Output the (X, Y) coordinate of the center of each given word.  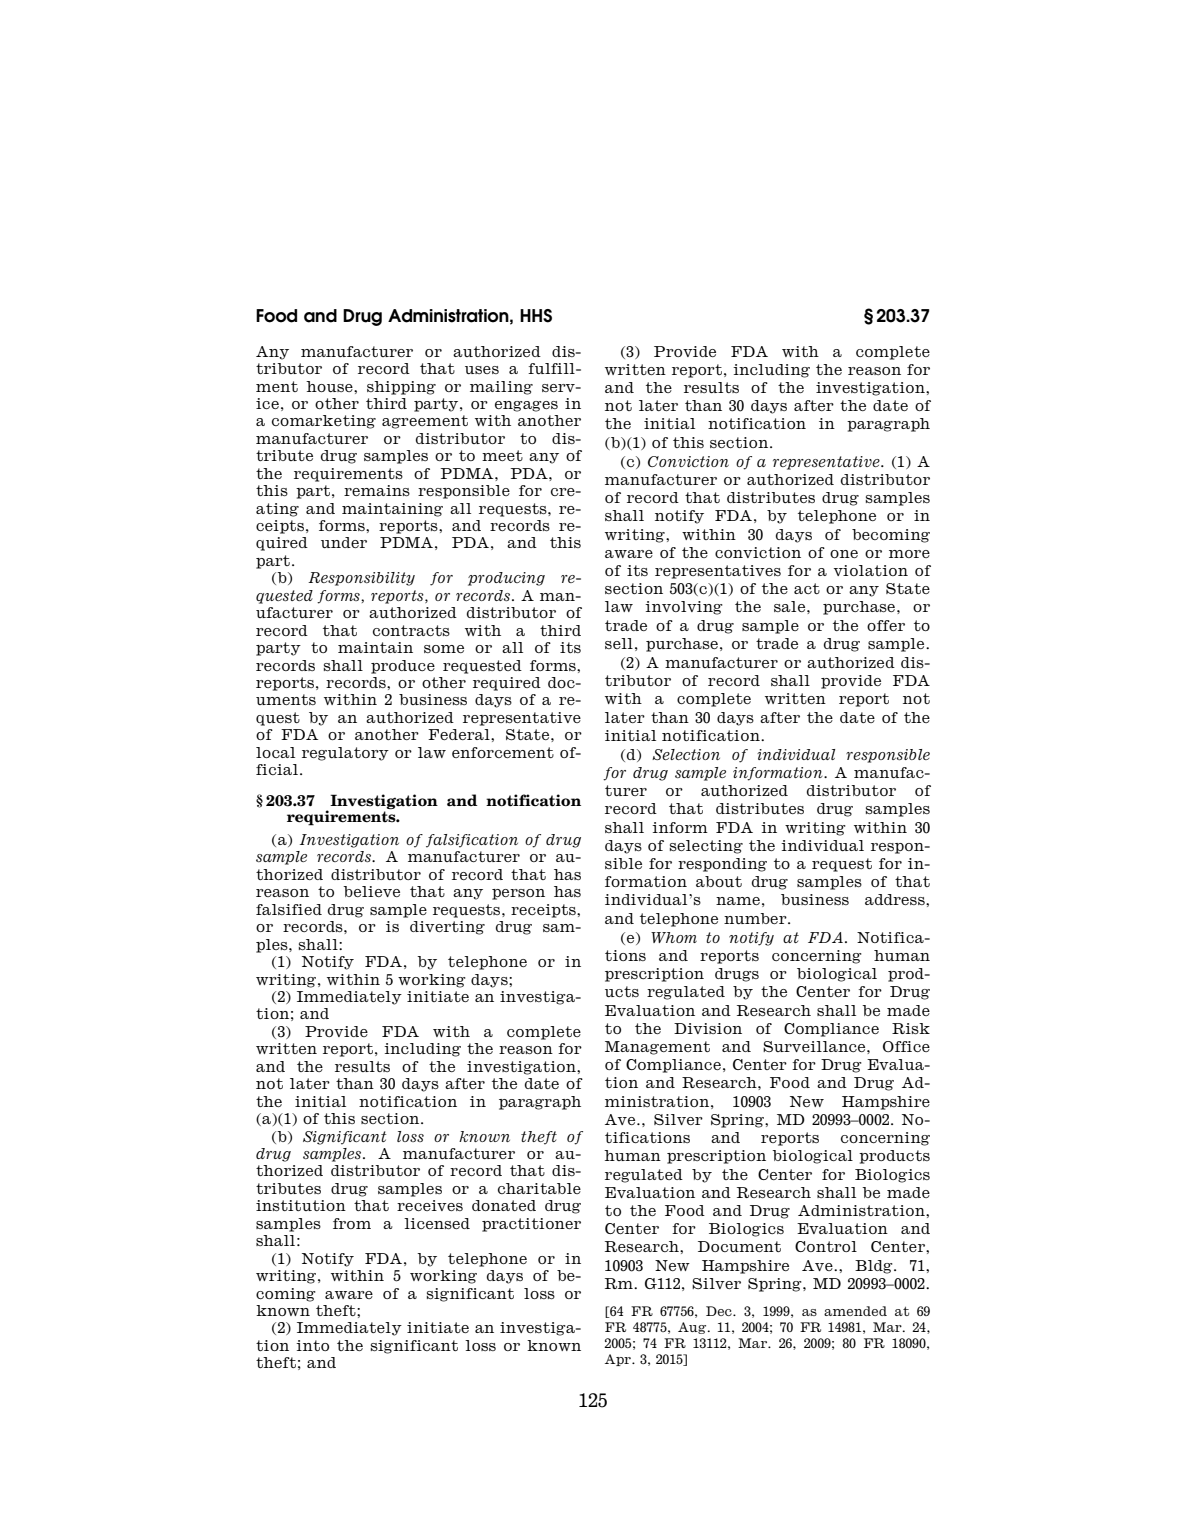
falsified (289, 909)
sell (619, 643)
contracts (411, 630)
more (909, 554)
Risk (911, 1028)
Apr (619, 1360)
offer (886, 625)
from (352, 1223)
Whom (674, 937)
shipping (401, 388)
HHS (536, 316)
